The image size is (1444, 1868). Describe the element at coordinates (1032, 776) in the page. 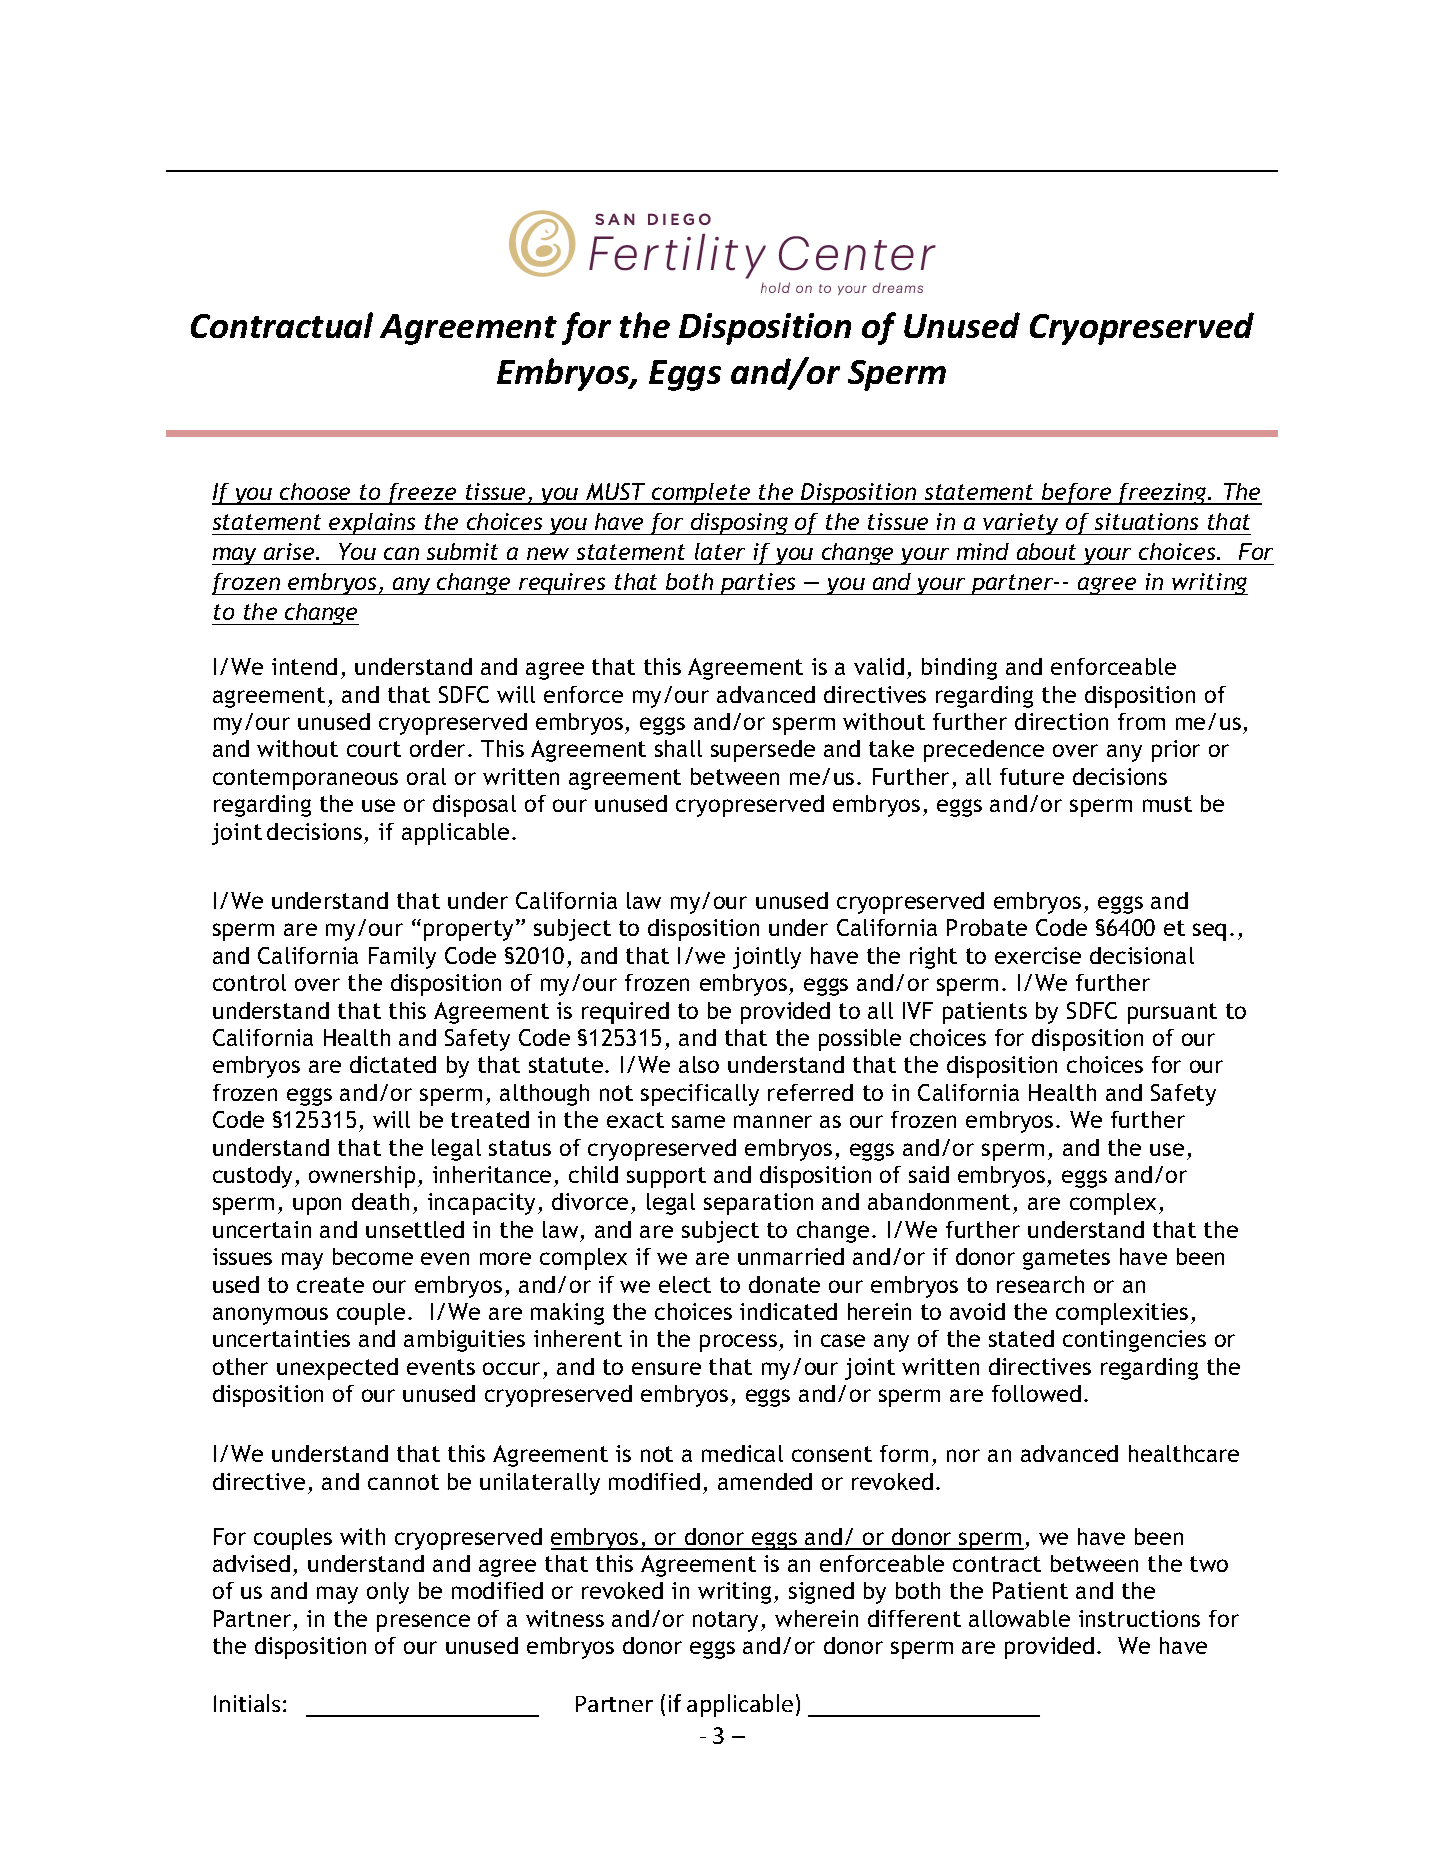

I see `future` at that location.
